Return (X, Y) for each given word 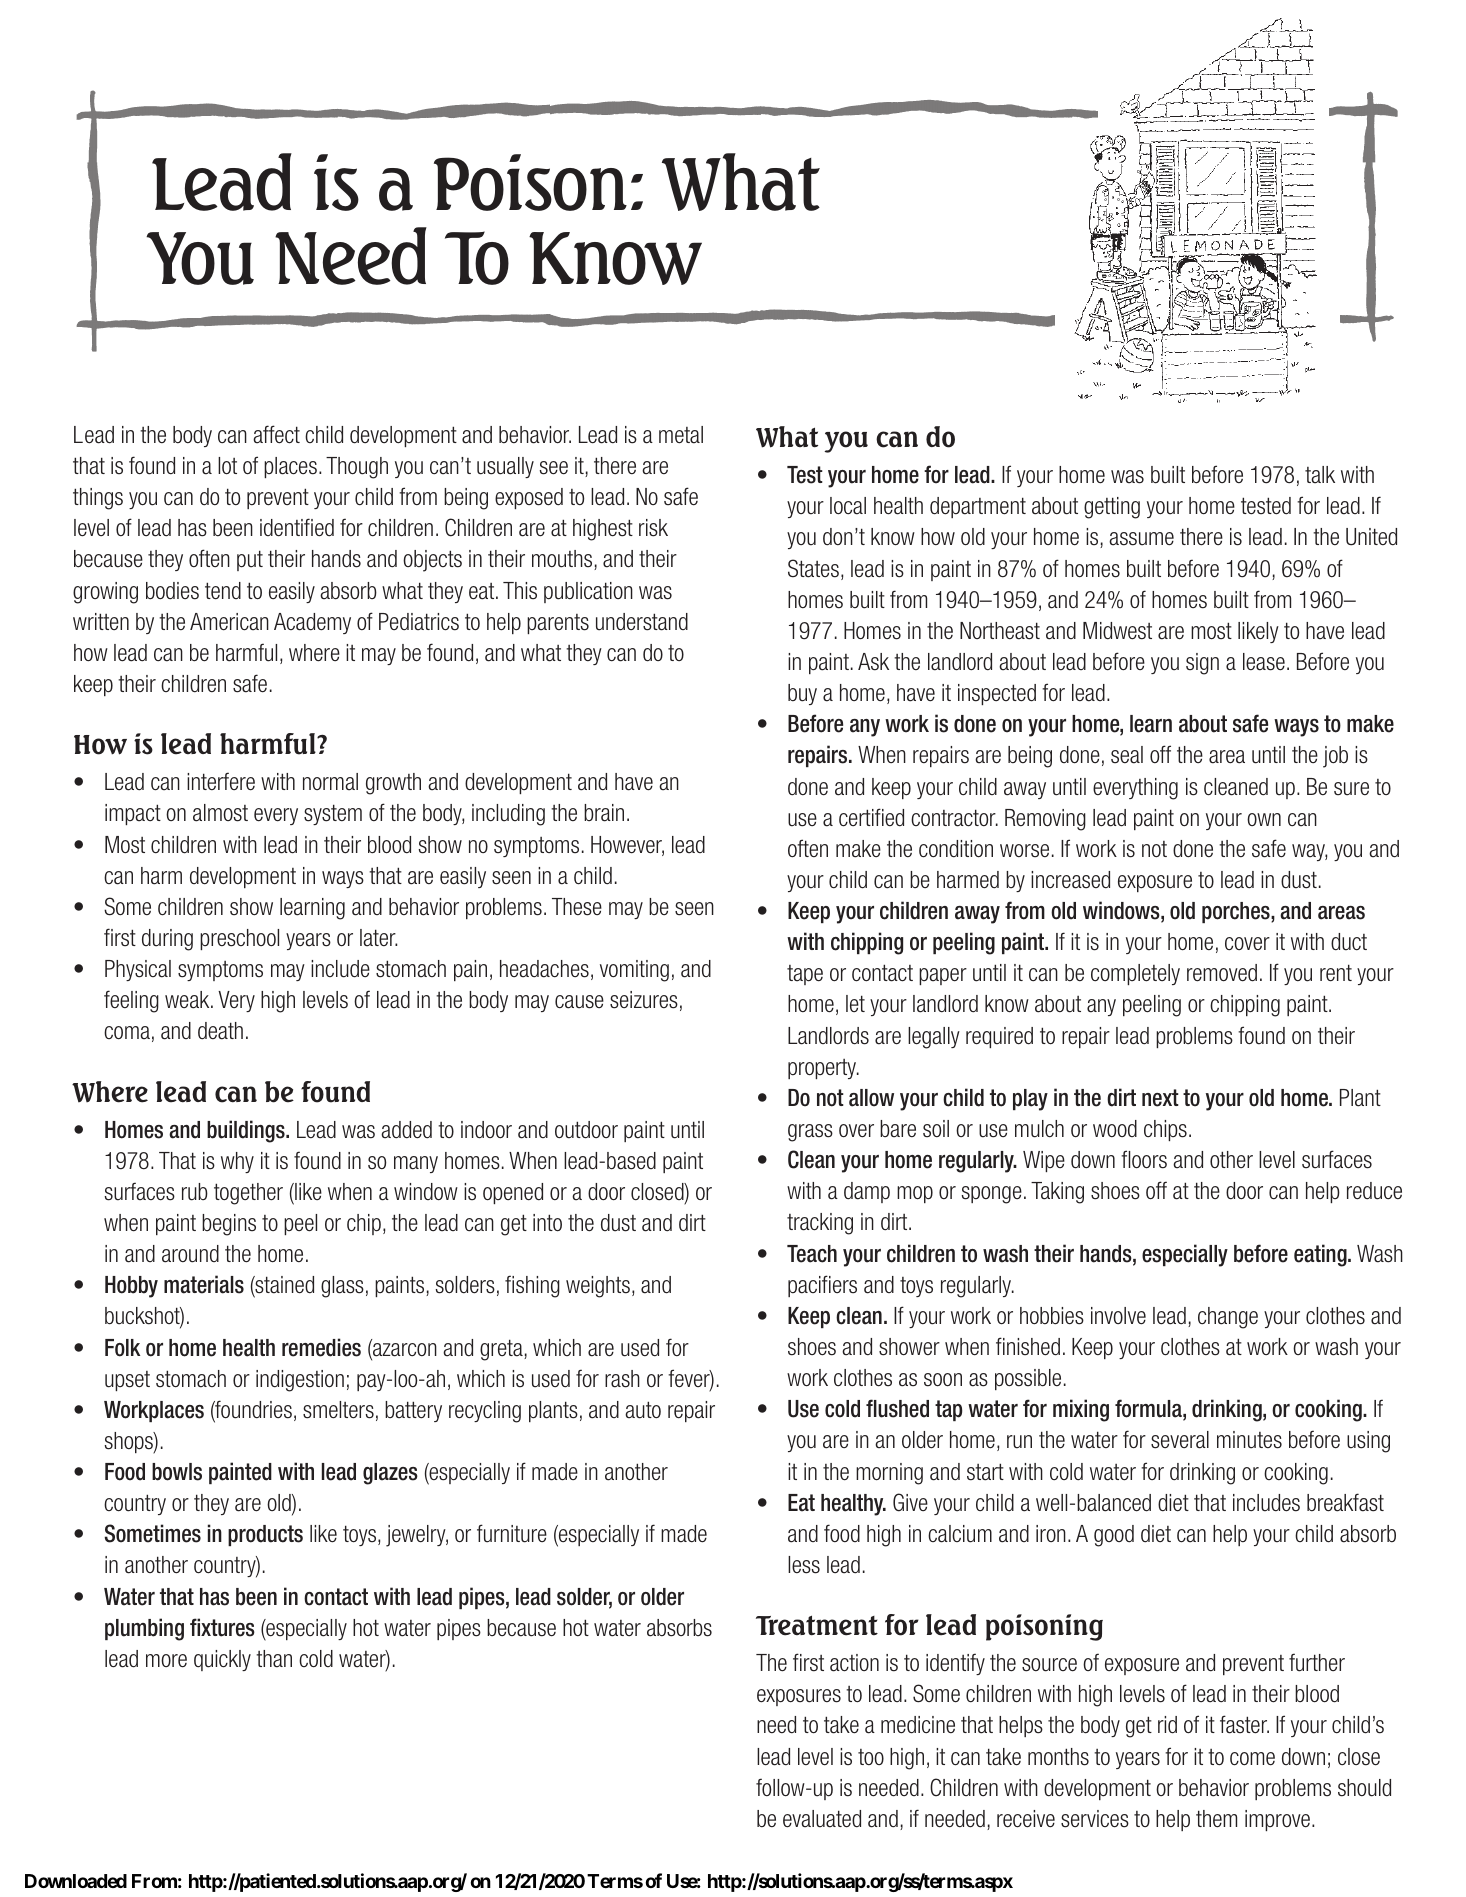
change (1228, 1318)
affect (276, 434)
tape (805, 975)
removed (1222, 973)
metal (681, 435)
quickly (222, 1660)
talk (1320, 475)
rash (622, 1379)
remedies (321, 1347)
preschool (239, 939)
